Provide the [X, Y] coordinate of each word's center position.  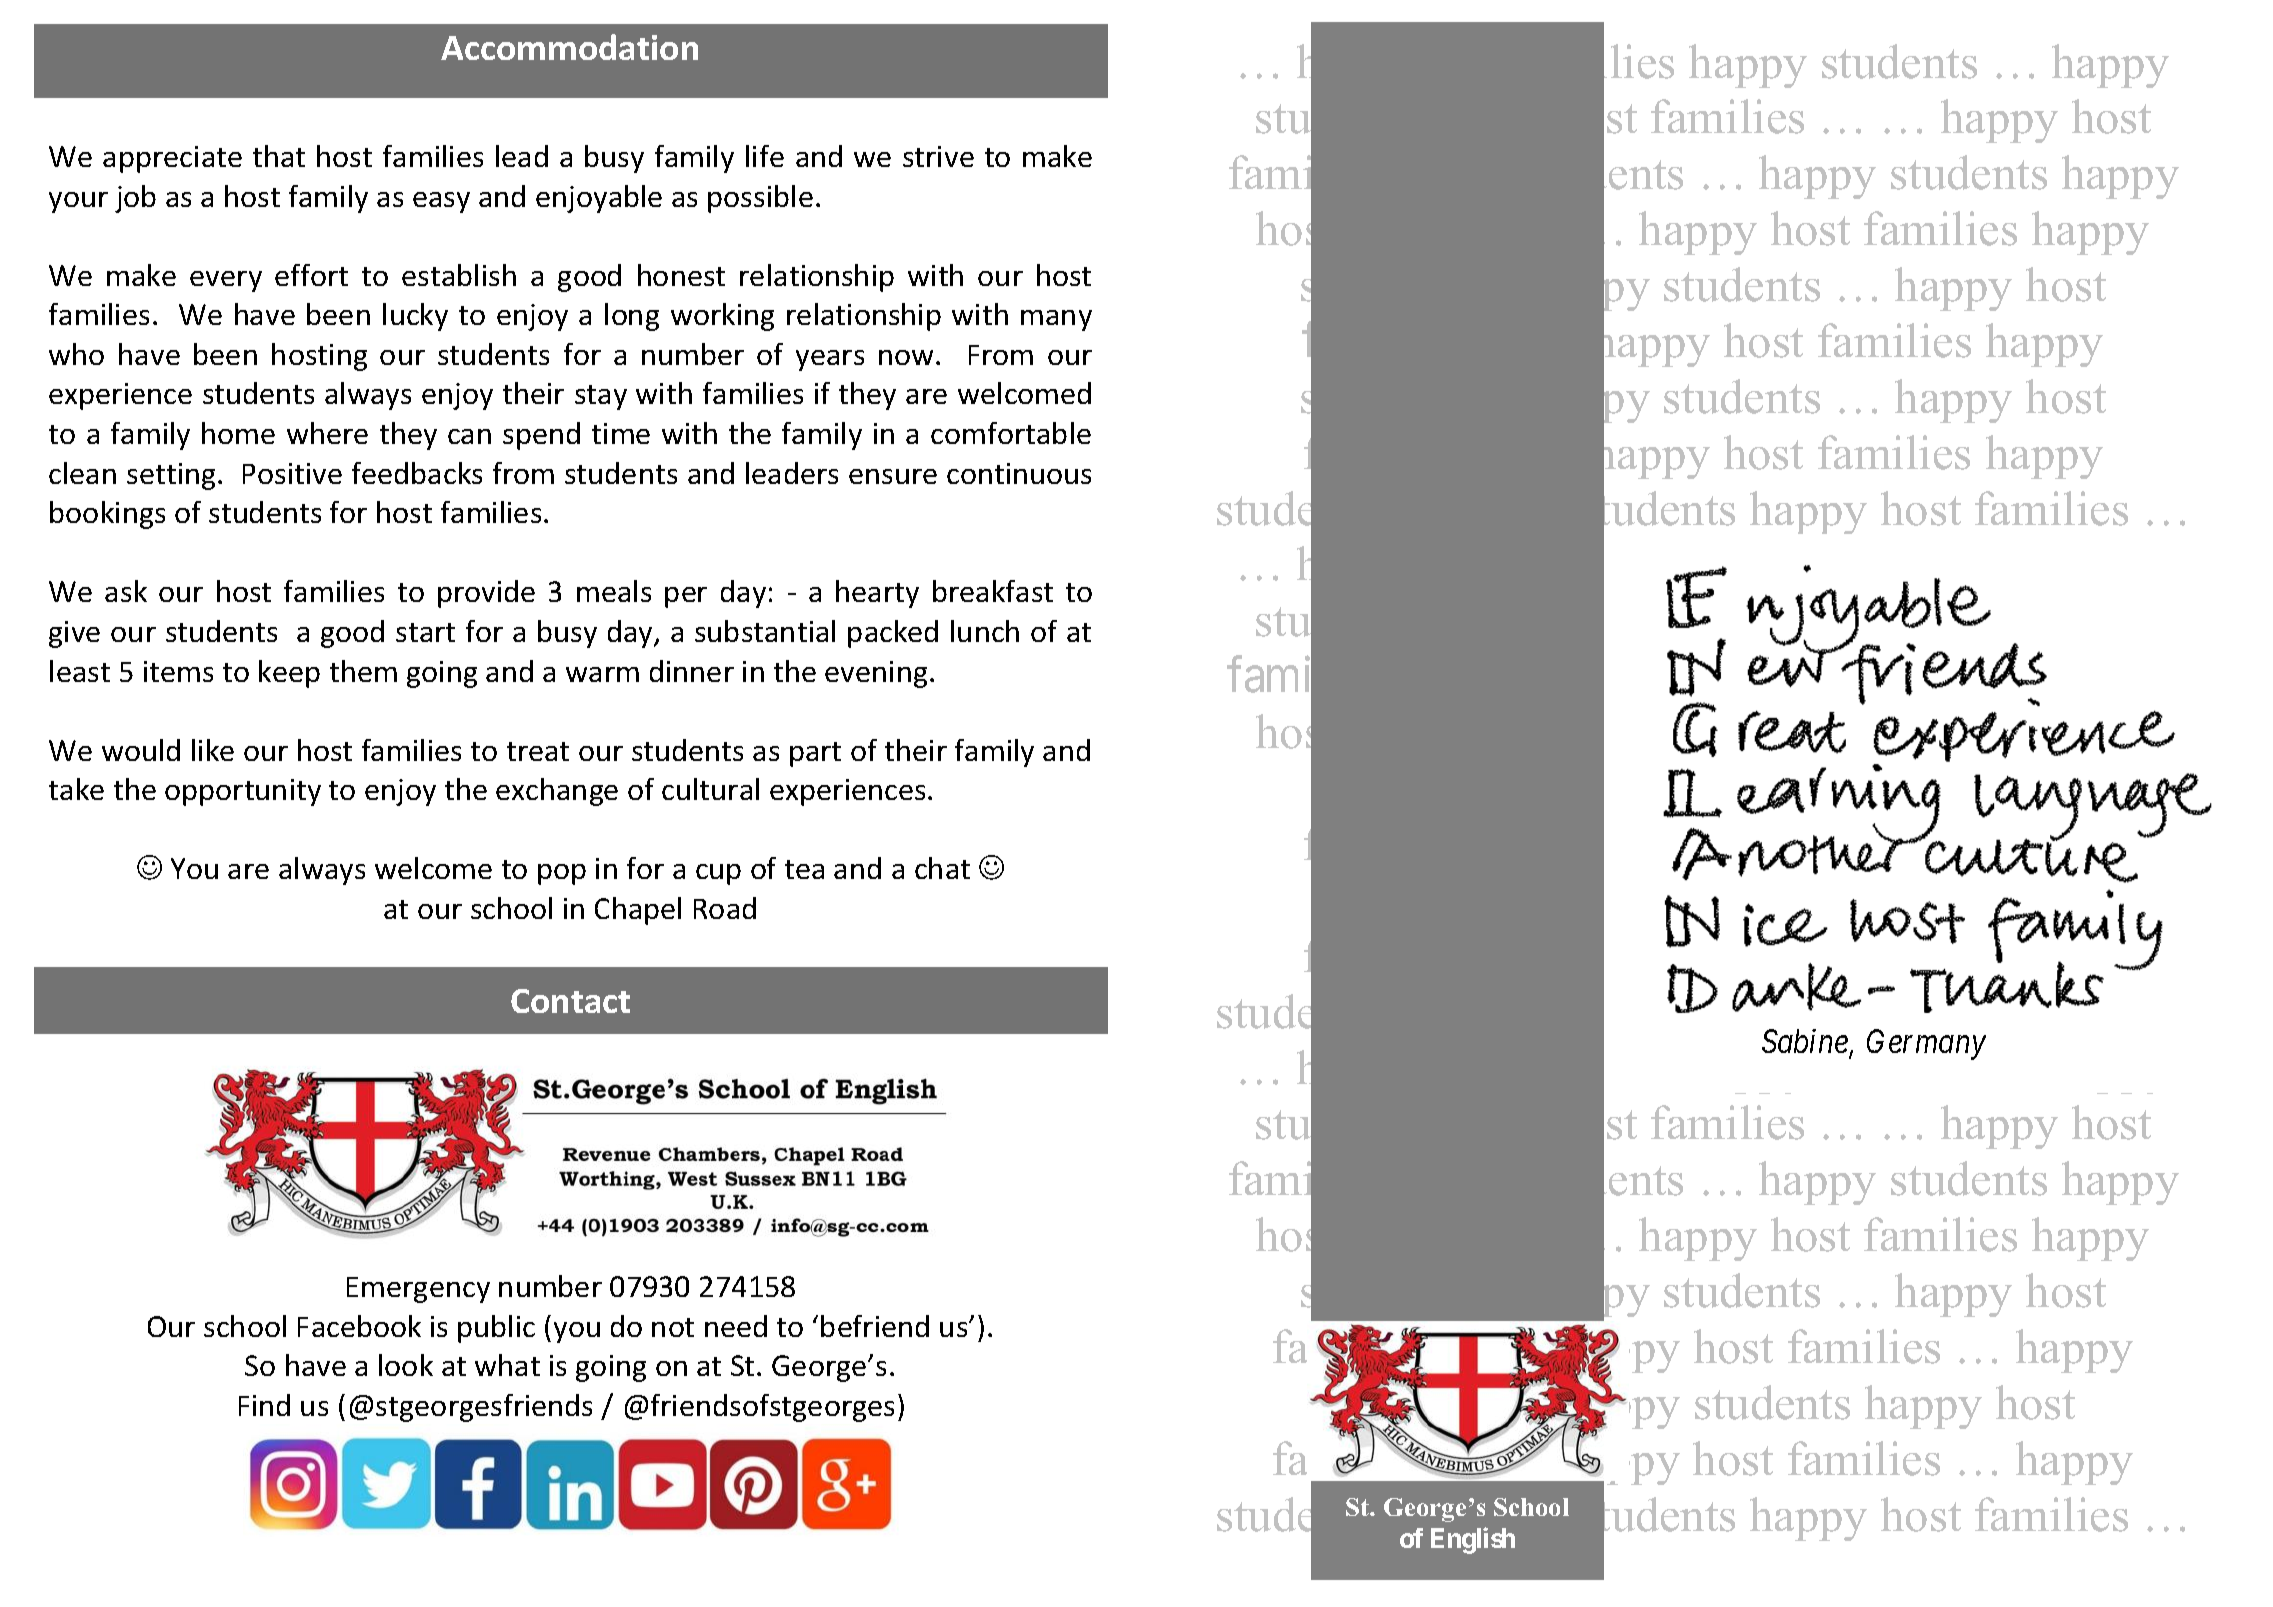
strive [938, 156]
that [279, 156]
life [765, 156]
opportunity [243, 792]
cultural [710, 789]
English [1473, 1540]
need [736, 1326]
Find [264, 1405]
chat [942, 868]
